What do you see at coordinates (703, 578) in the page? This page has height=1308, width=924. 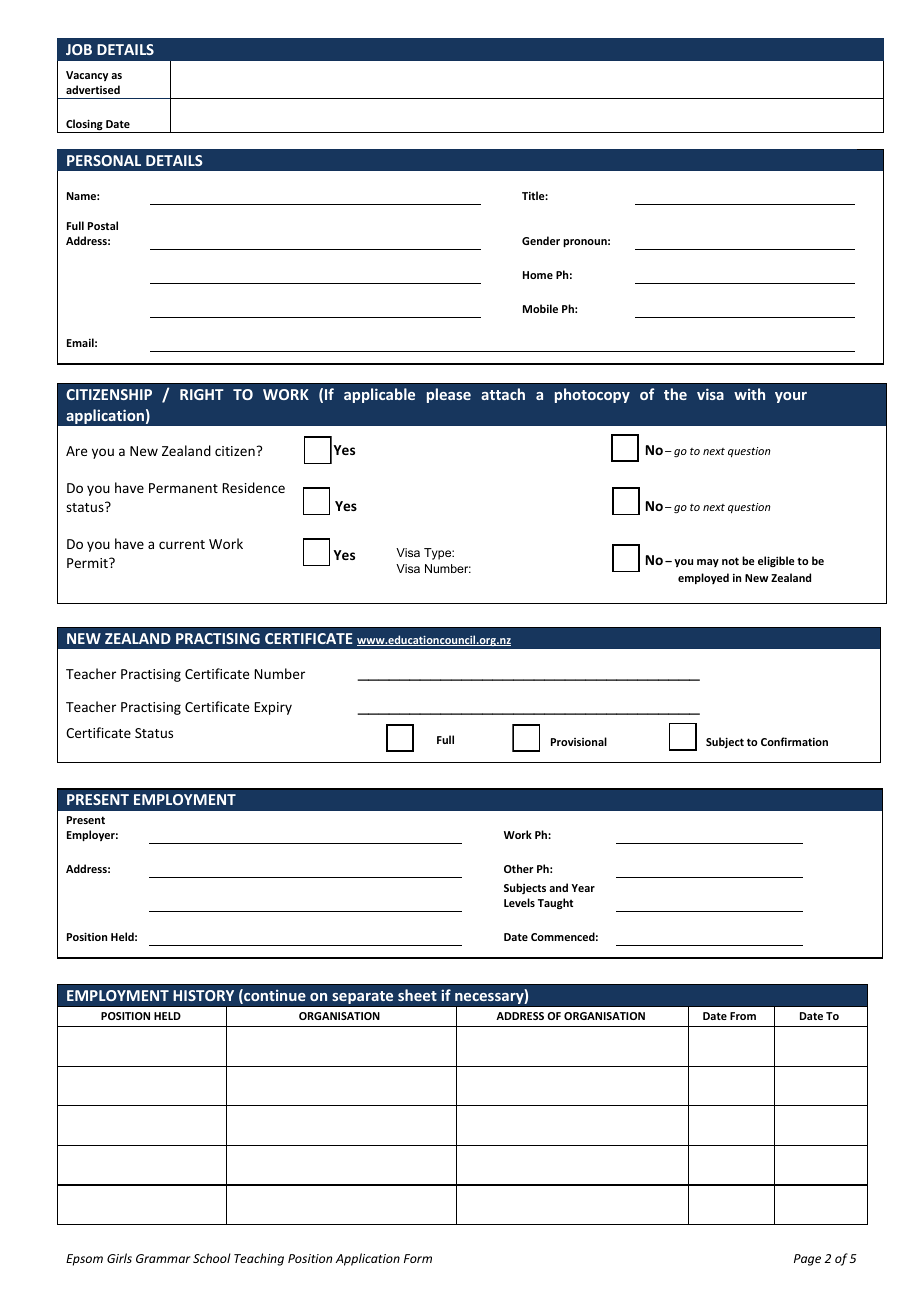 I see `employed` at bounding box center [703, 578].
